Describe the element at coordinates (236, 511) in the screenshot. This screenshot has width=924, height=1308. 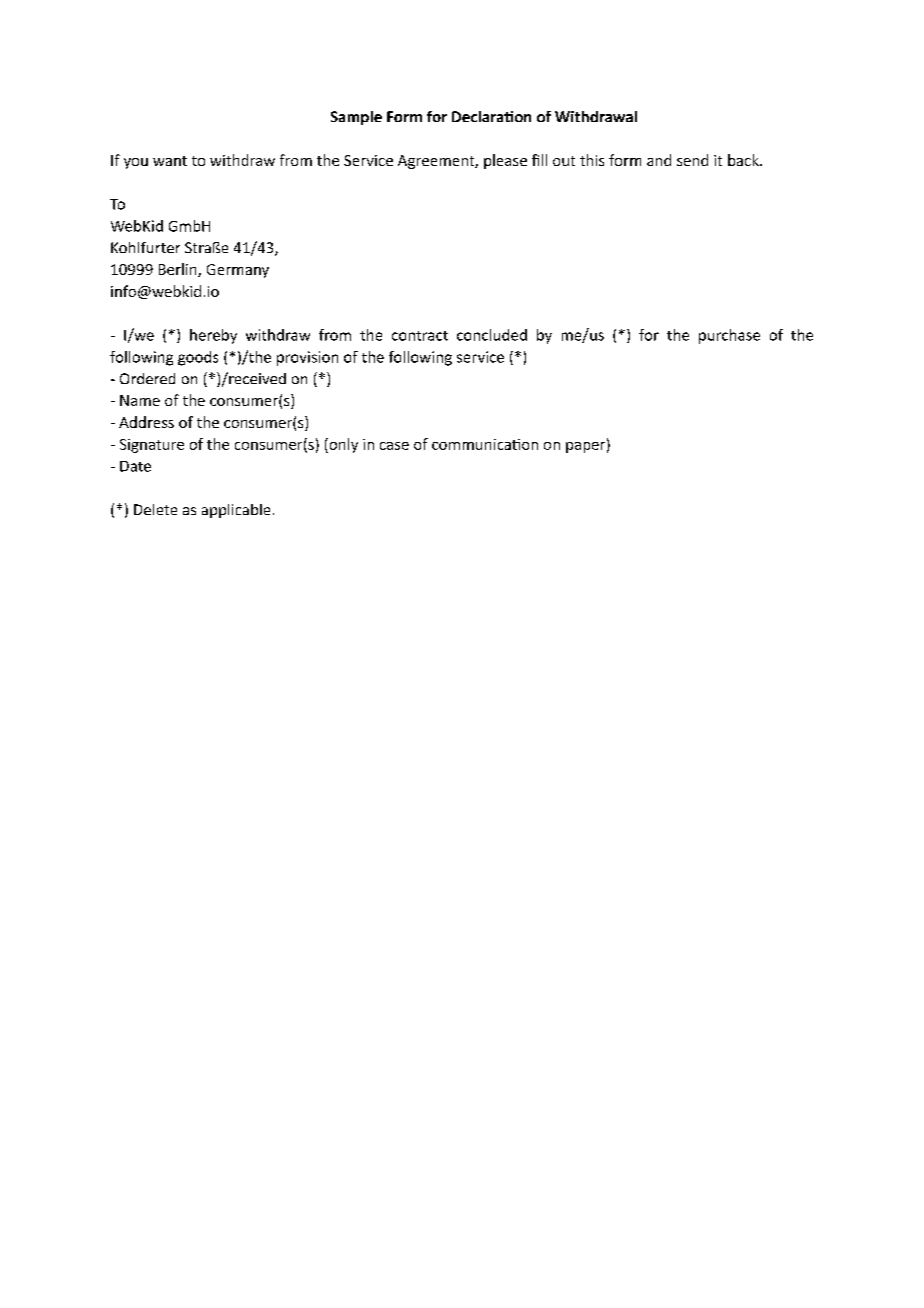
I see `applicable` at that location.
